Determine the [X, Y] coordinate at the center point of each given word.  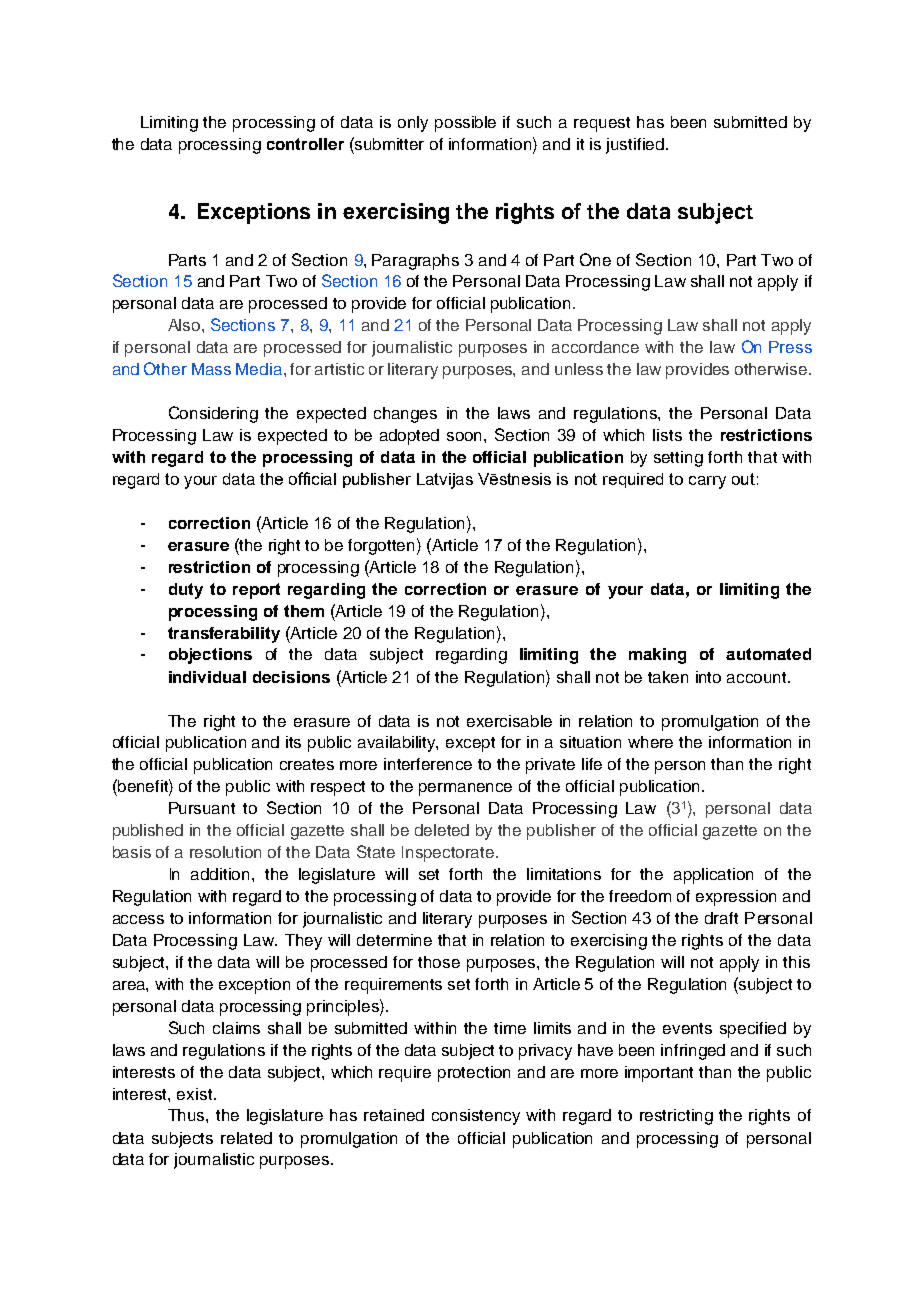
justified [635, 146]
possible [465, 124]
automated [768, 654]
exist [196, 1094]
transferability [224, 635]
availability [398, 744]
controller [305, 144]
